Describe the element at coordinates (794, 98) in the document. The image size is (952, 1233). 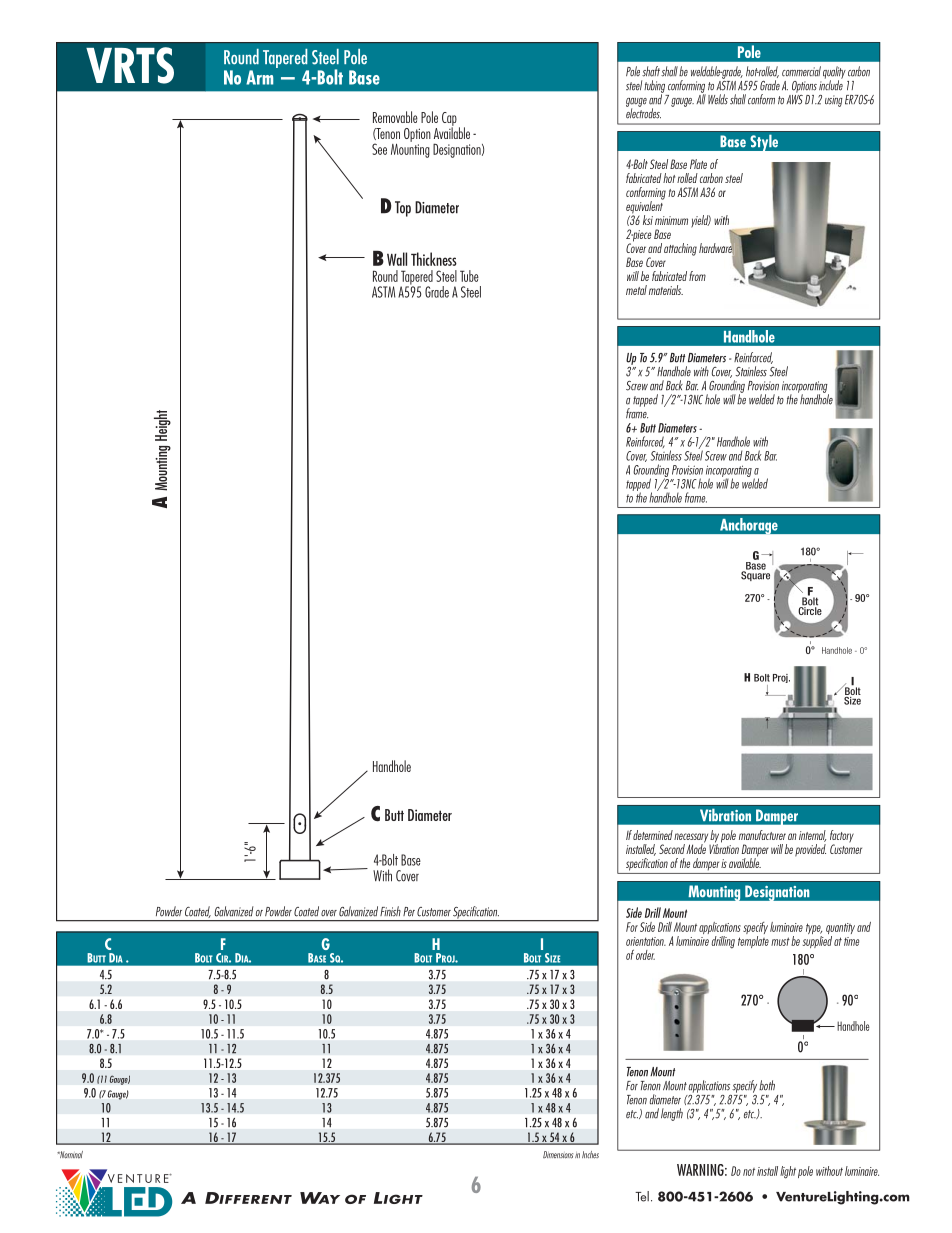
I see `AWS` at that location.
